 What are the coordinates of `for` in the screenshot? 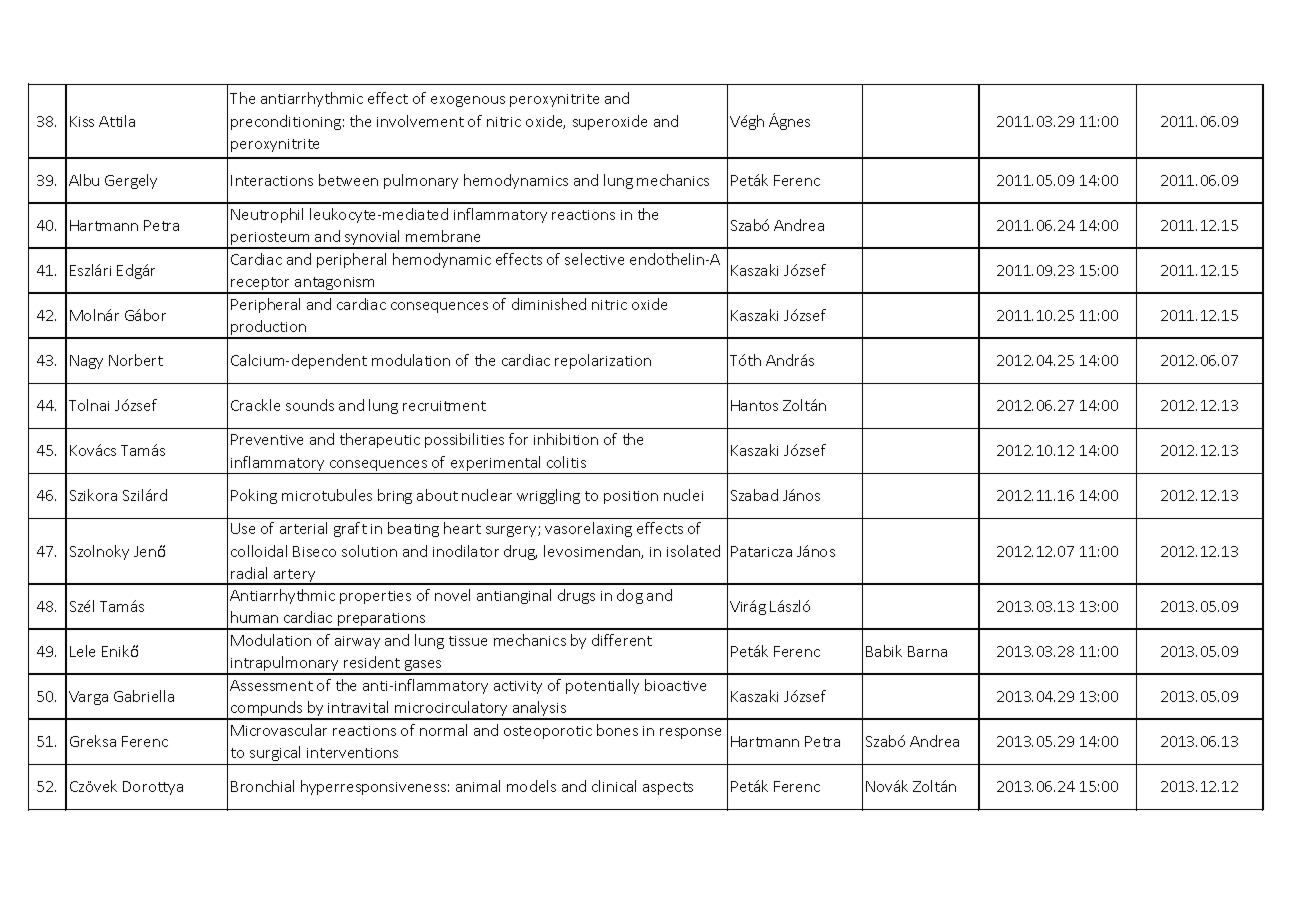 It's located at (518, 439).
